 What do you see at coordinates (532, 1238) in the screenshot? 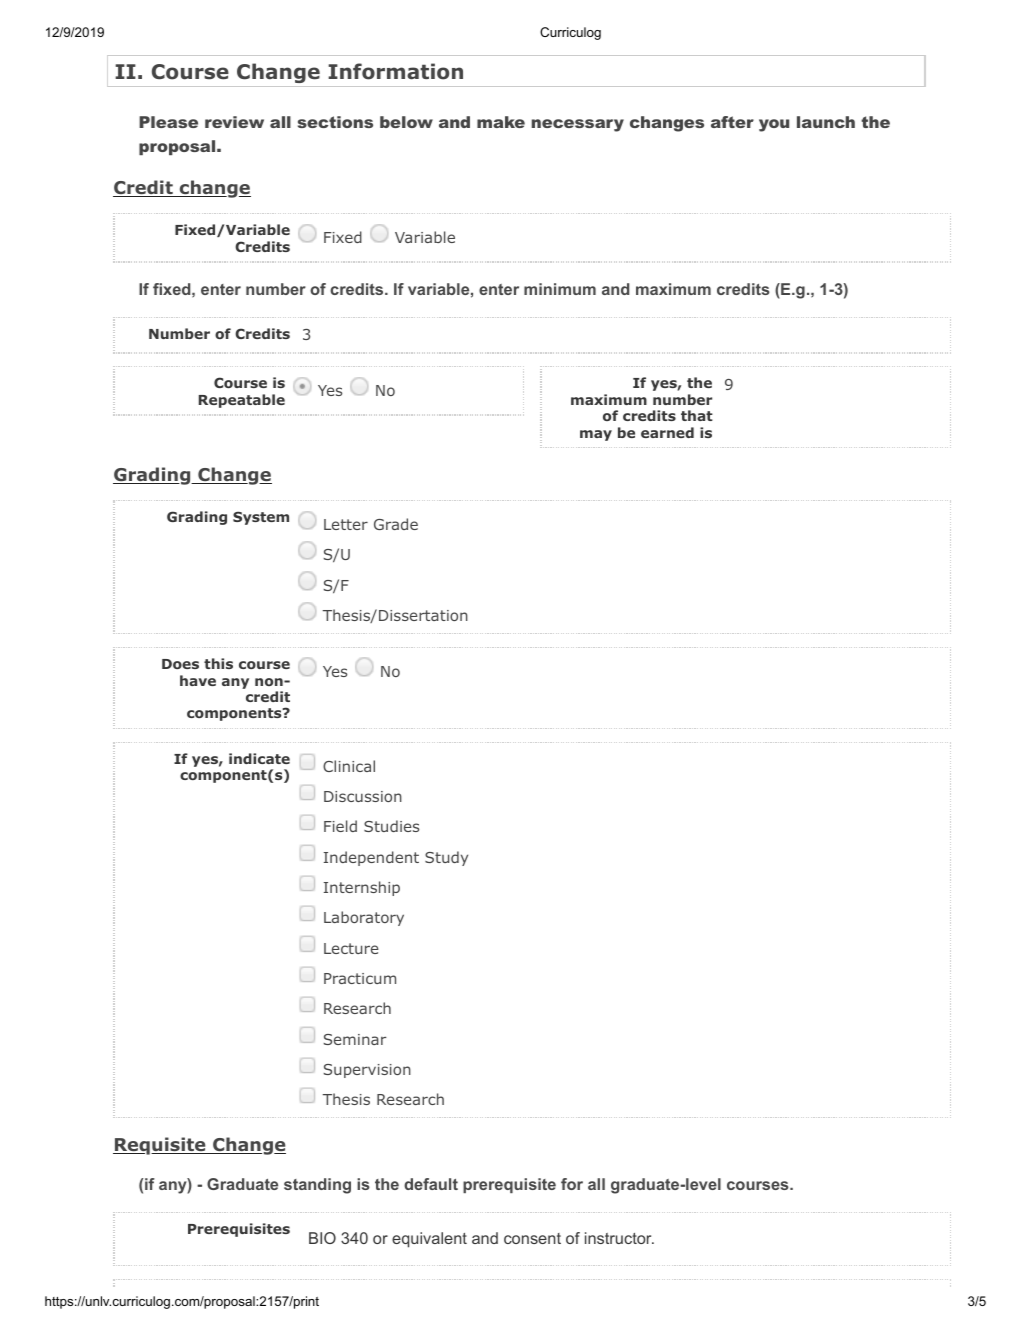
I see `consent` at bounding box center [532, 1238].
